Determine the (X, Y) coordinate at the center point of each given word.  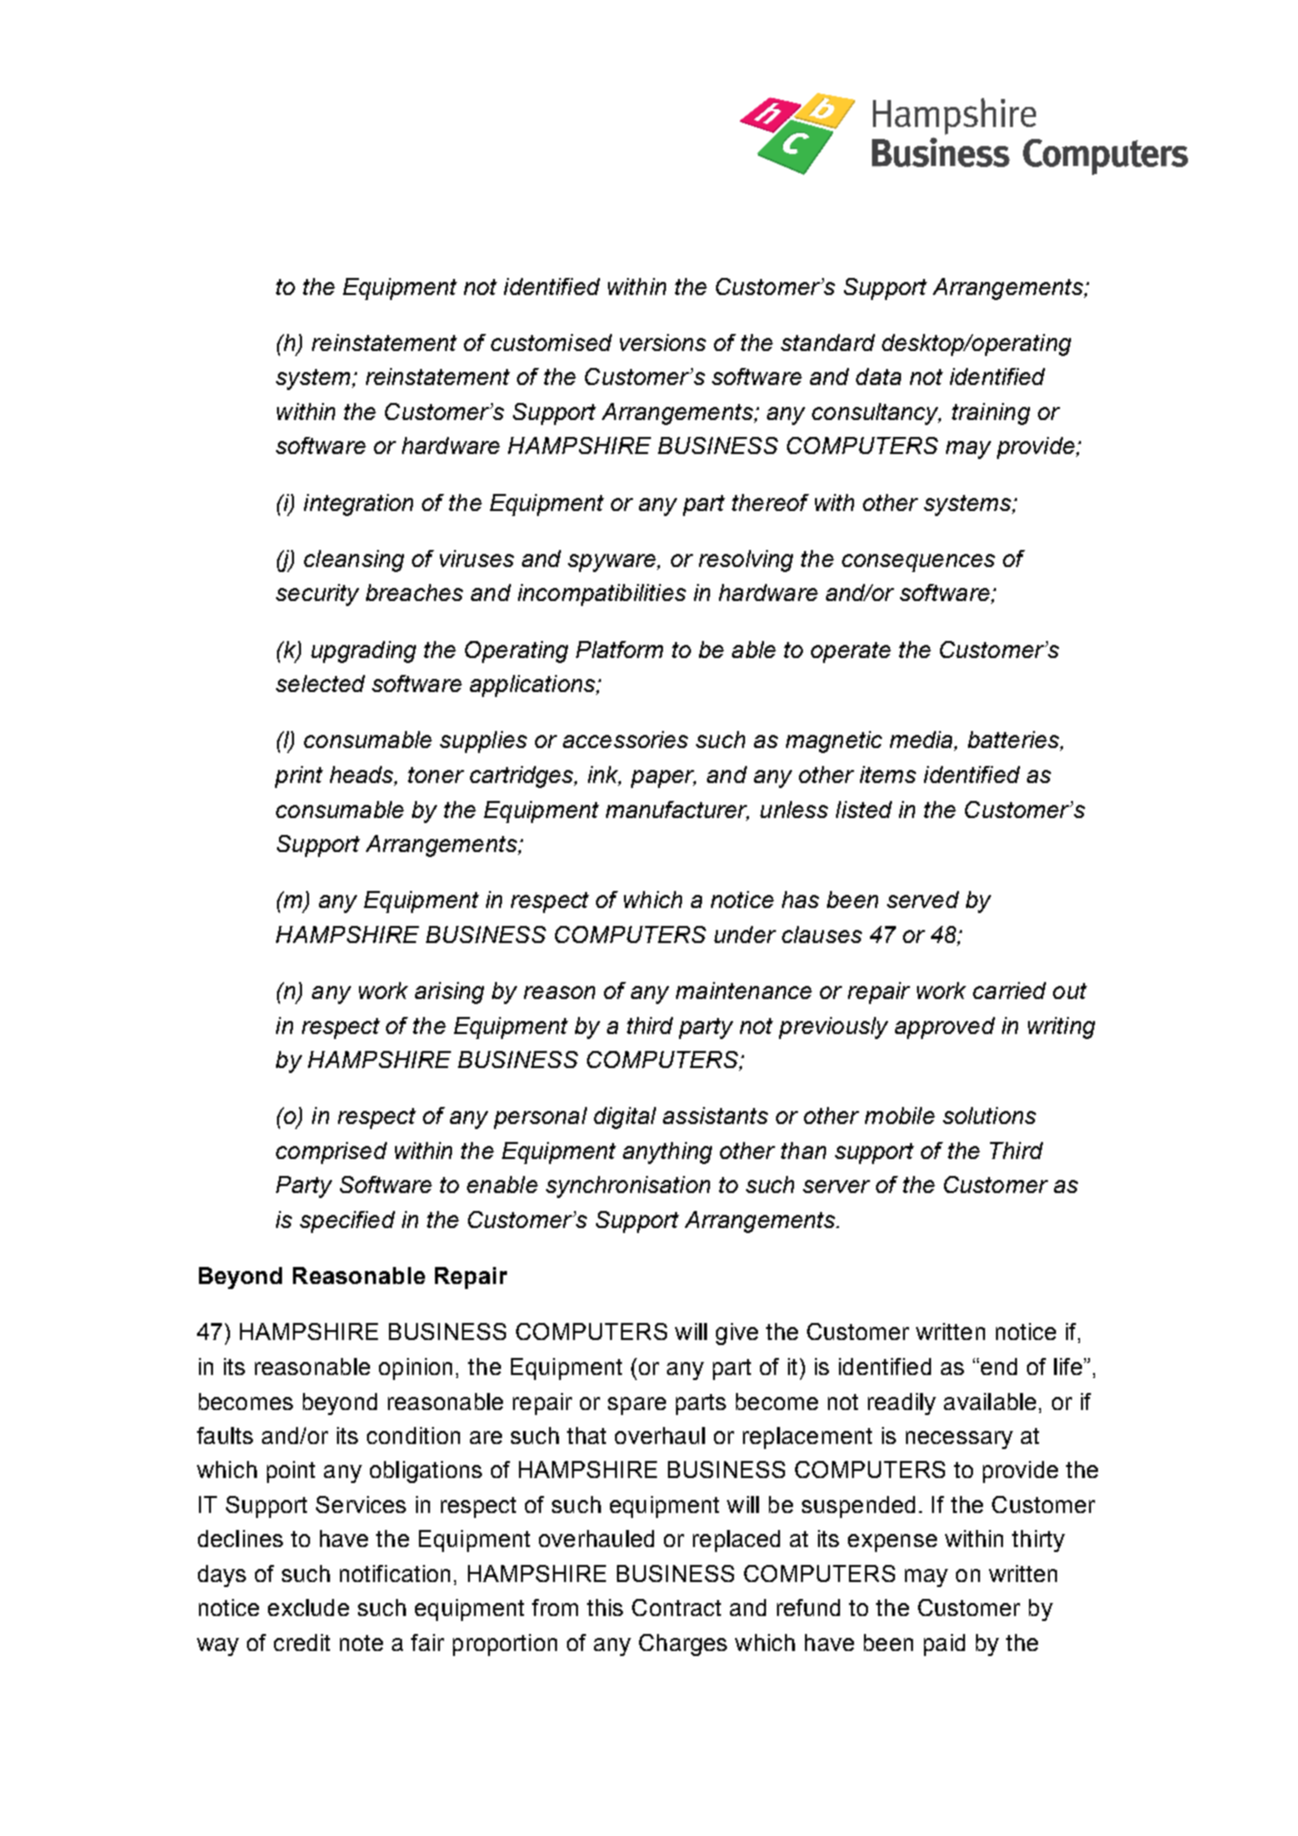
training (991, 414)
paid (944, 1645)
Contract (676, 1607)
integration (358, 505)
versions (663, 342)
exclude (308, 1607)
